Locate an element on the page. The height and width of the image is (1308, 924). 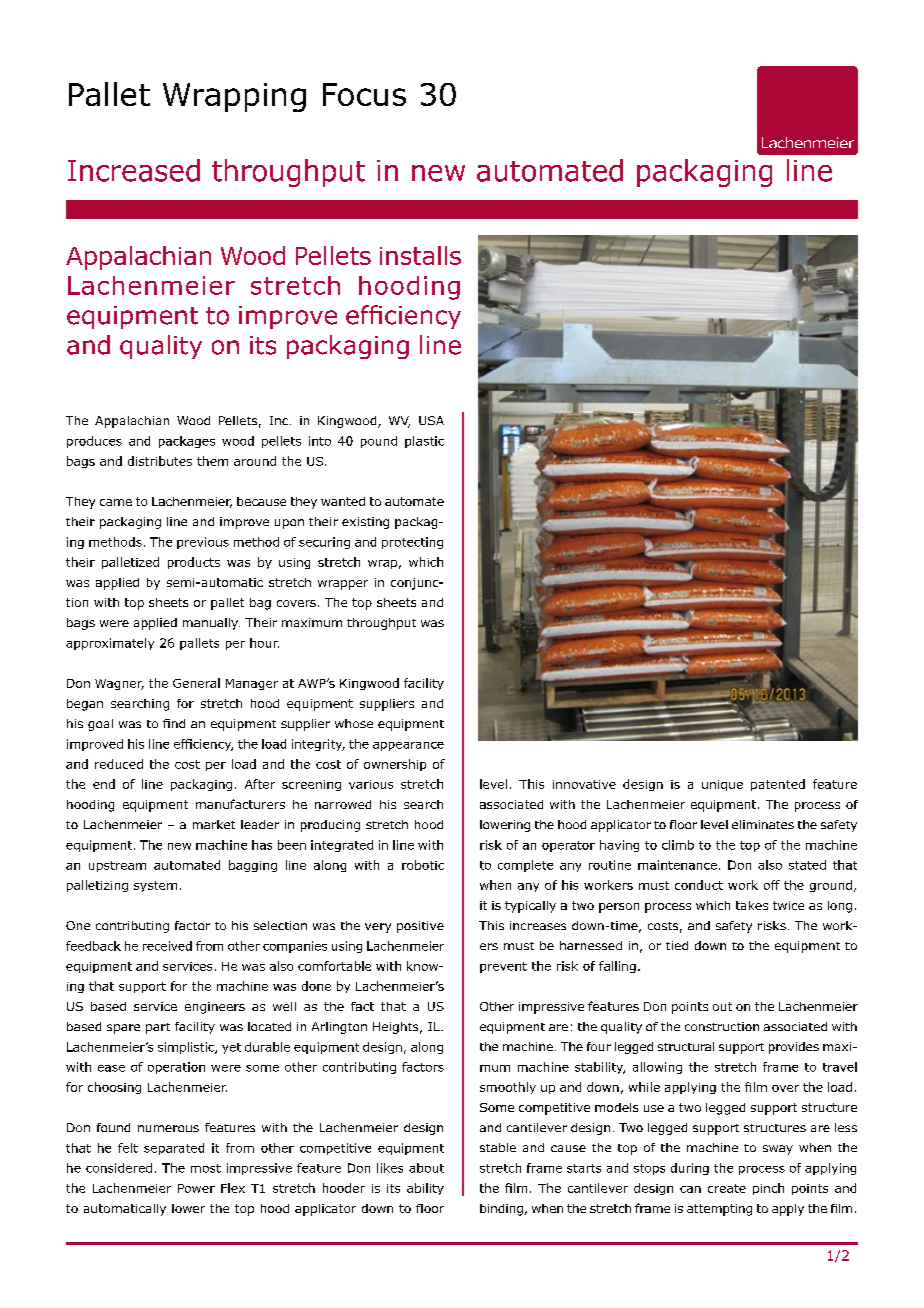
about is located at coordinates (426, 1168).
